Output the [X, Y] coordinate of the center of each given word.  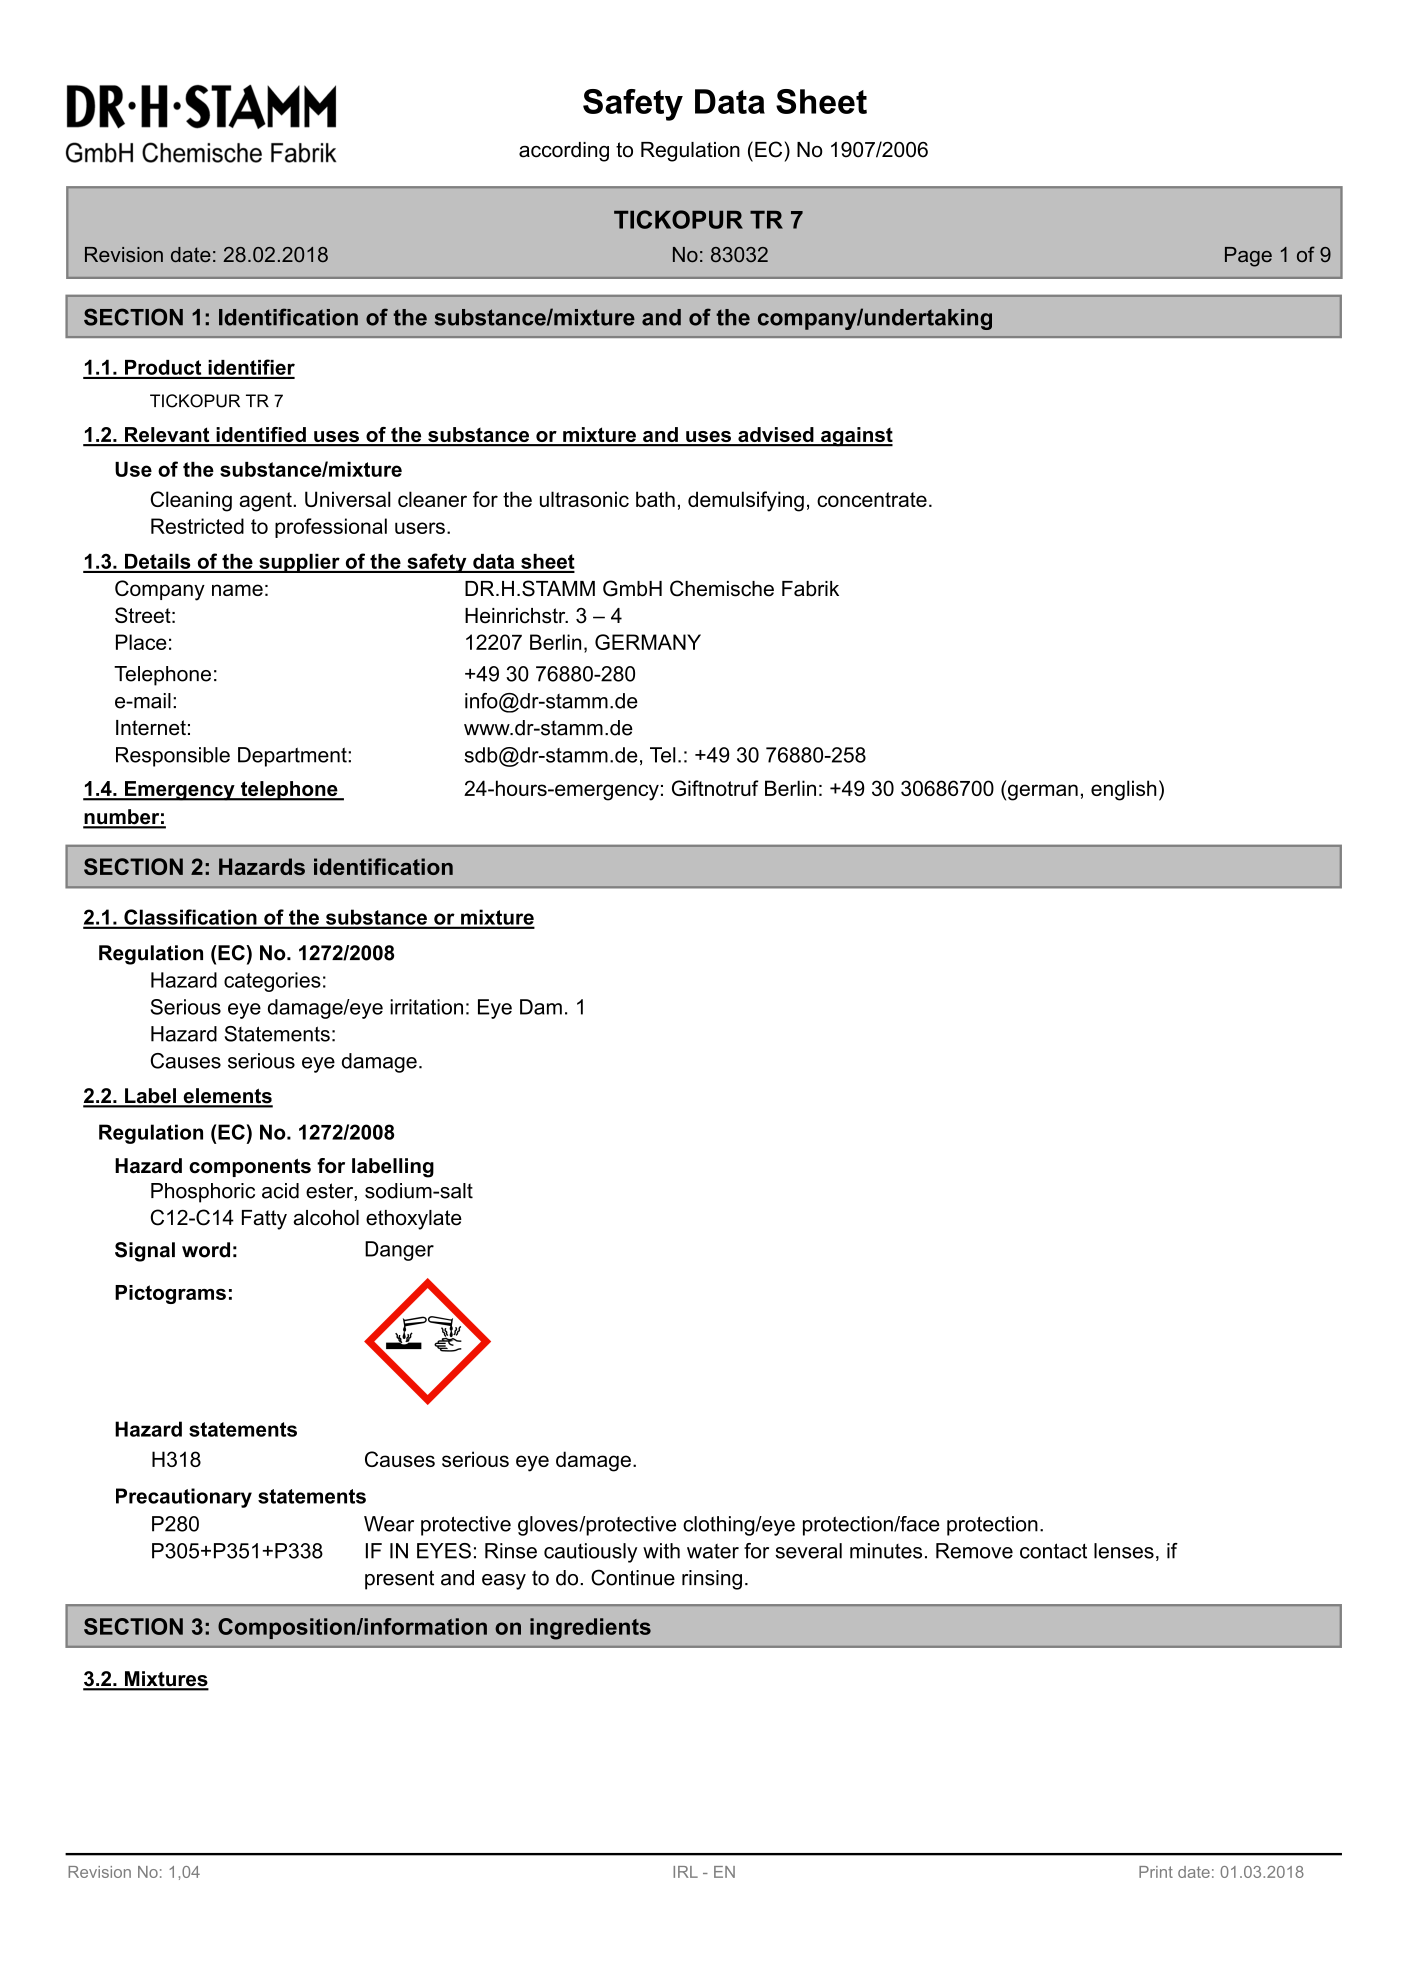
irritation [426, 1007]
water [713, 1551]
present [399, 1580]
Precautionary [184, 1498]
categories [272, 982]
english [1124, 790]
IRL [685, 1872]
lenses [1124, 1551]
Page [1248, 257]
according [564, 152]
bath [655, 499]
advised [776, 436]
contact [1053, 1551]
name [237, 590]
